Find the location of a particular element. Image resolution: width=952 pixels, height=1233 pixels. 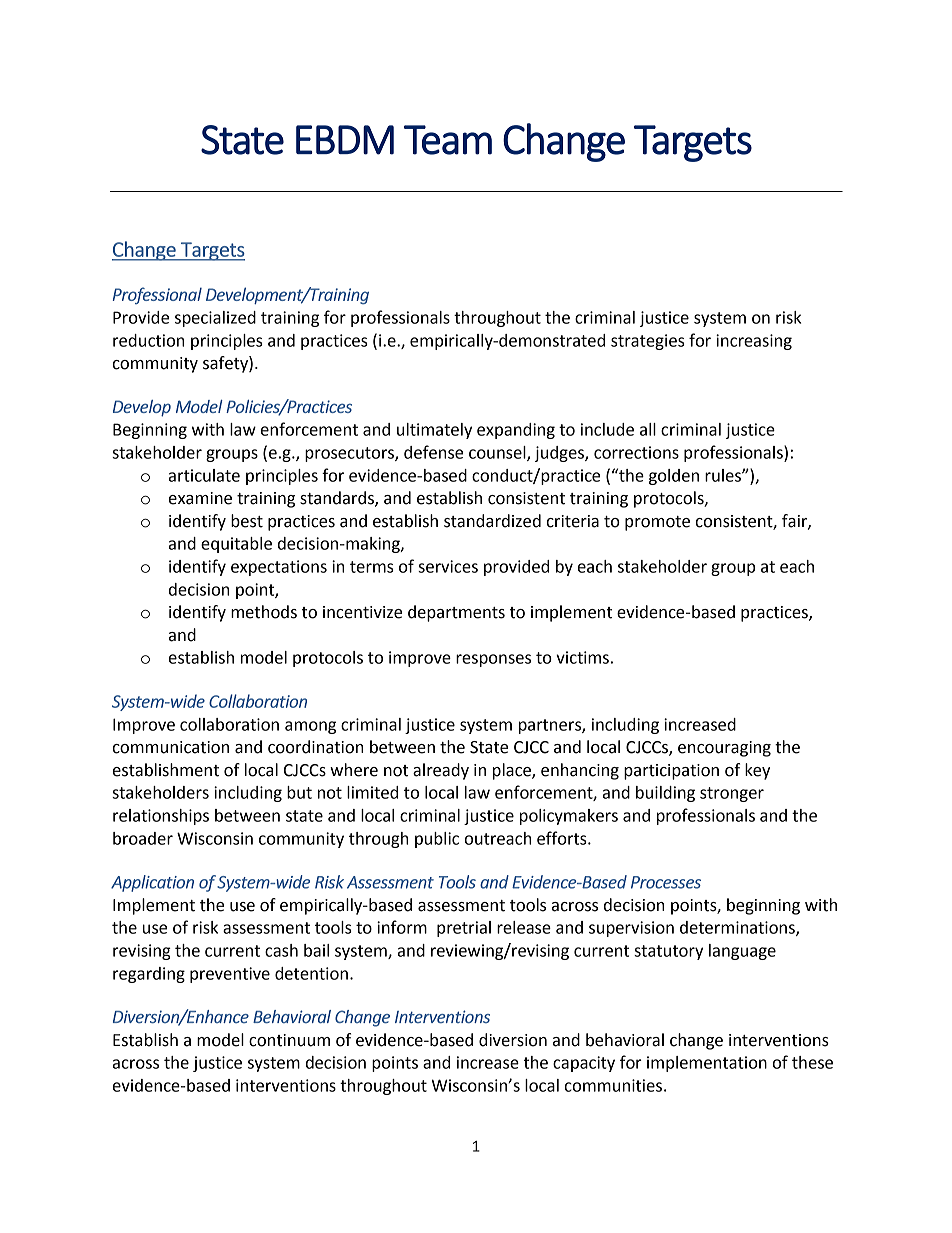

these is located at coordinates (812, 1062).
